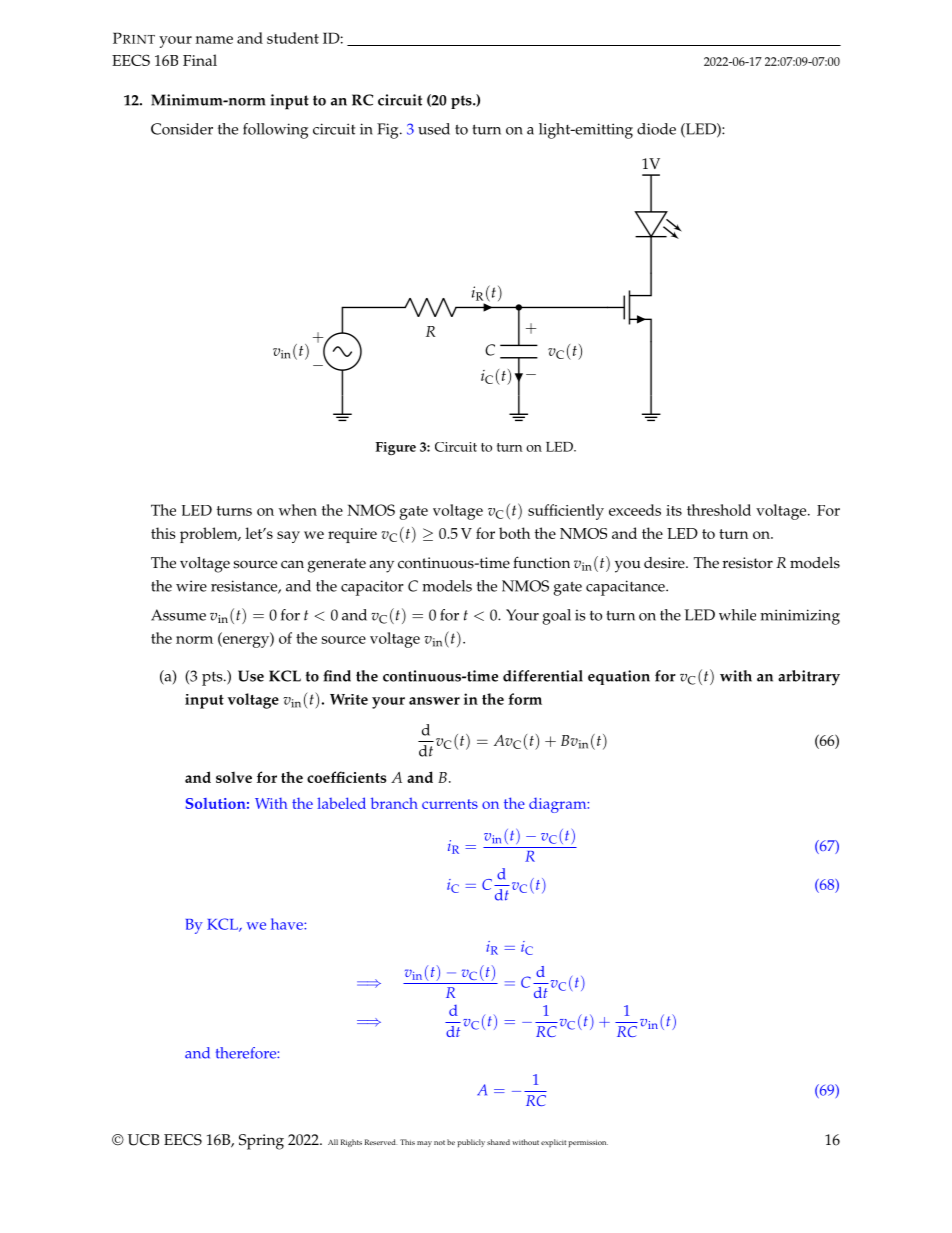 This screenshot has height=1233, width=952. What do you see at coordinates (588, 1143) in the screenshot?
I see `permission` at bounding box center [588, 1143].
